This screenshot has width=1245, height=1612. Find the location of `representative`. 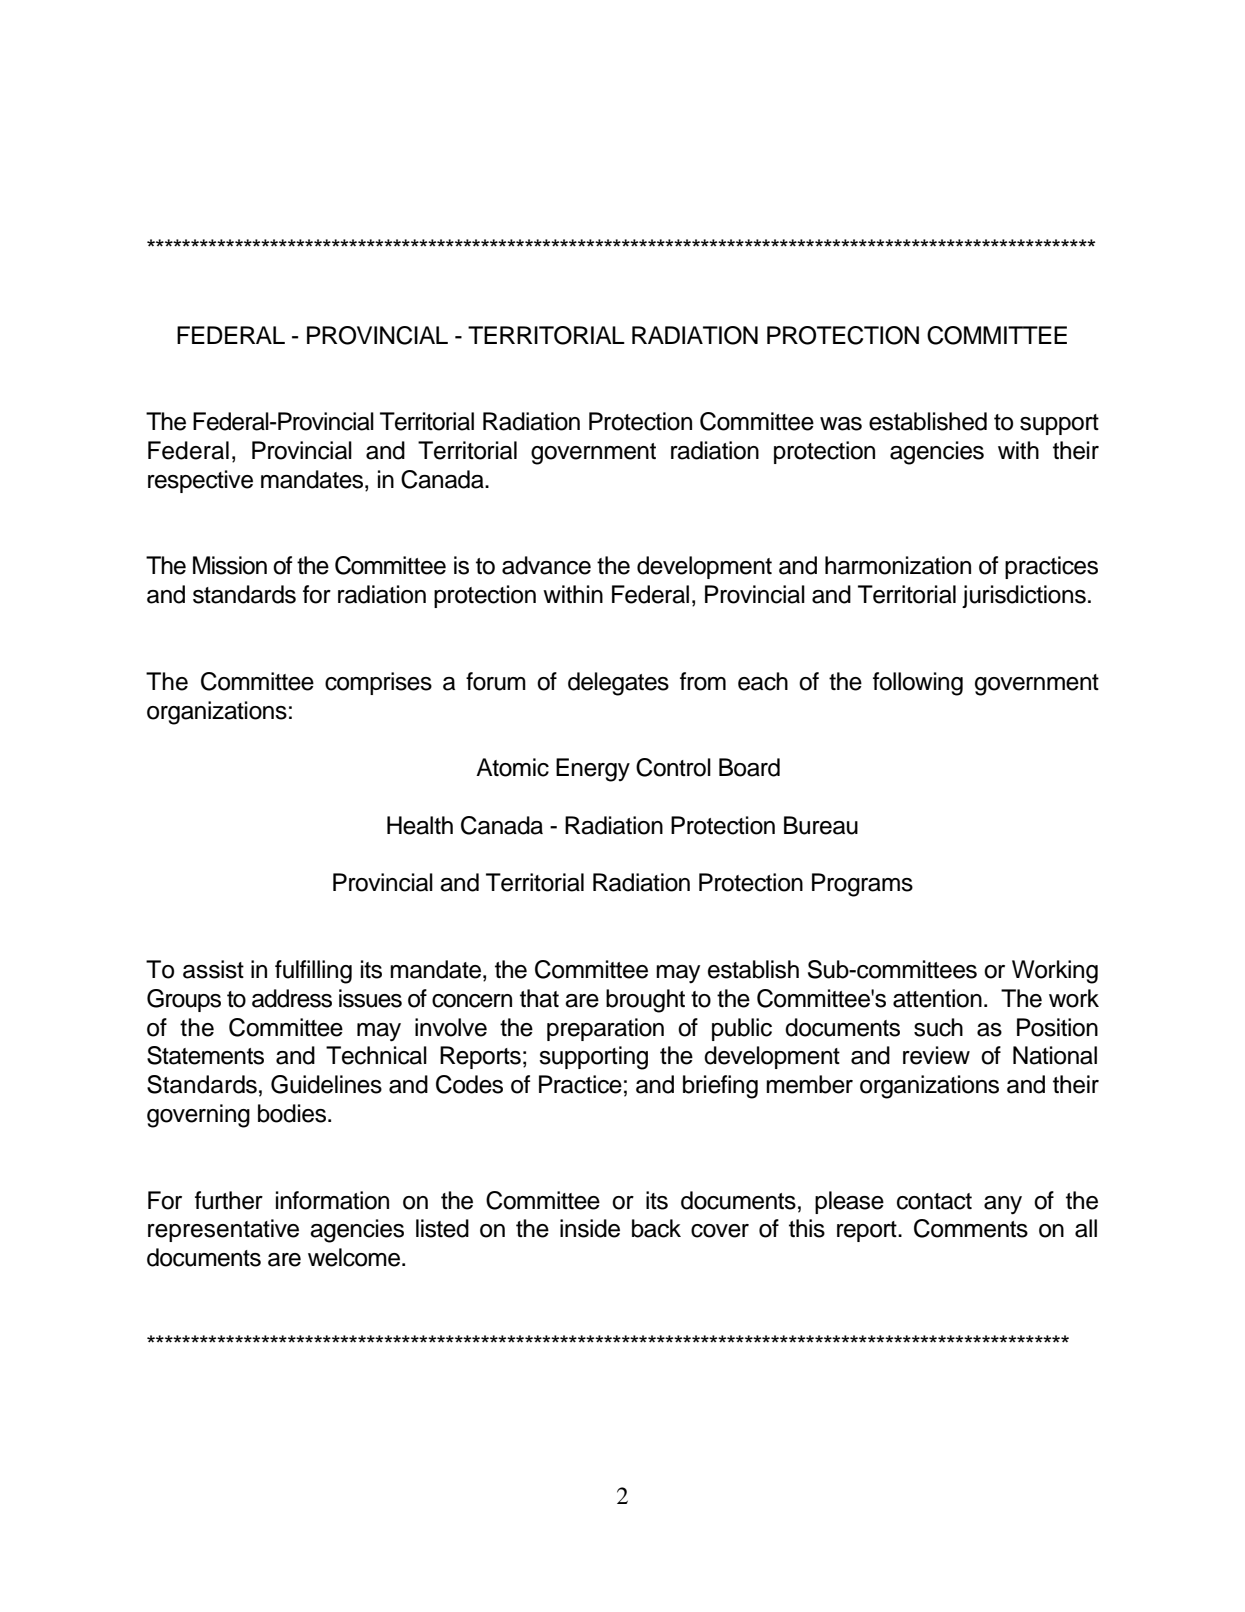

representative is located at coordinates (223, 1230).
